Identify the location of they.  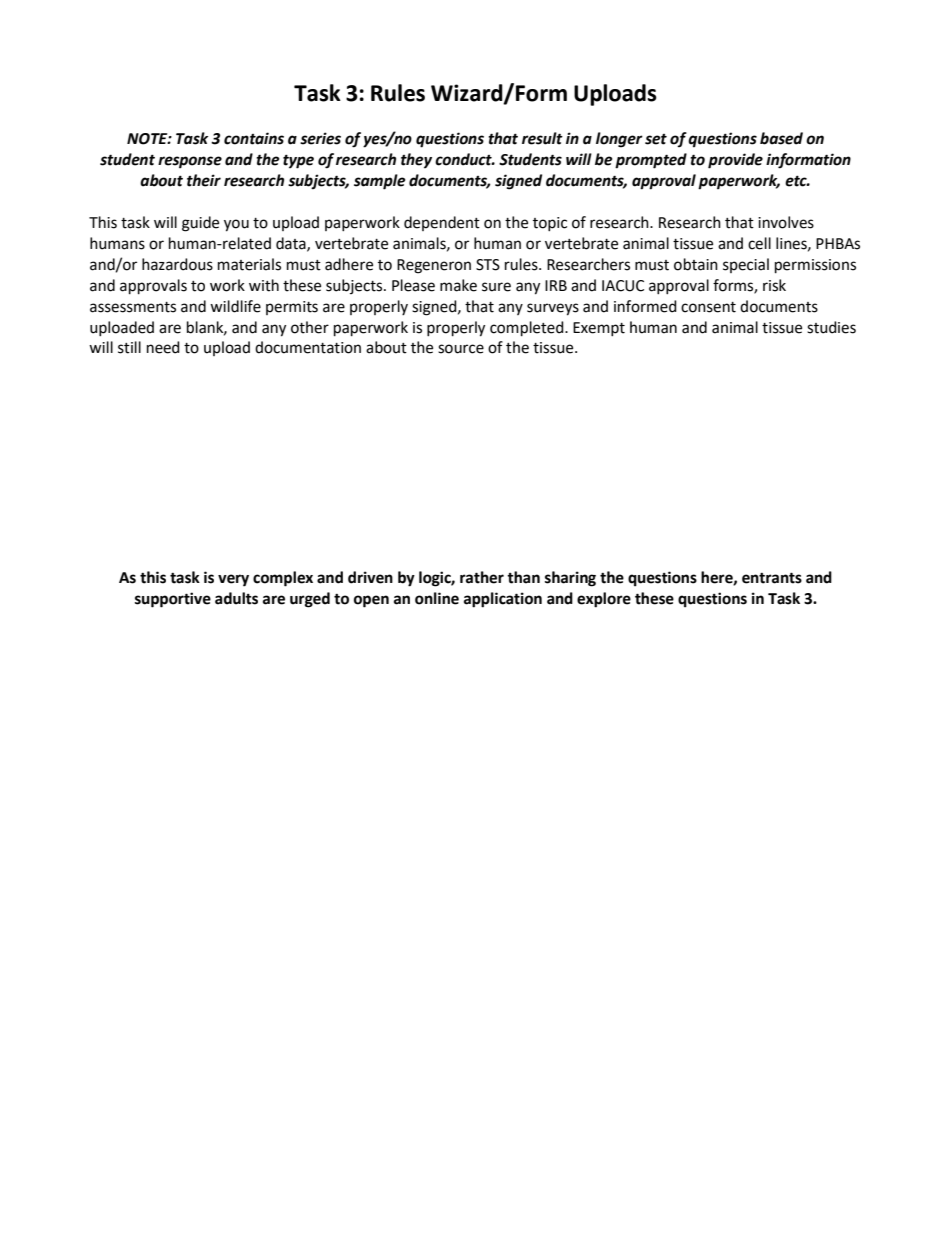
(416, 161).
